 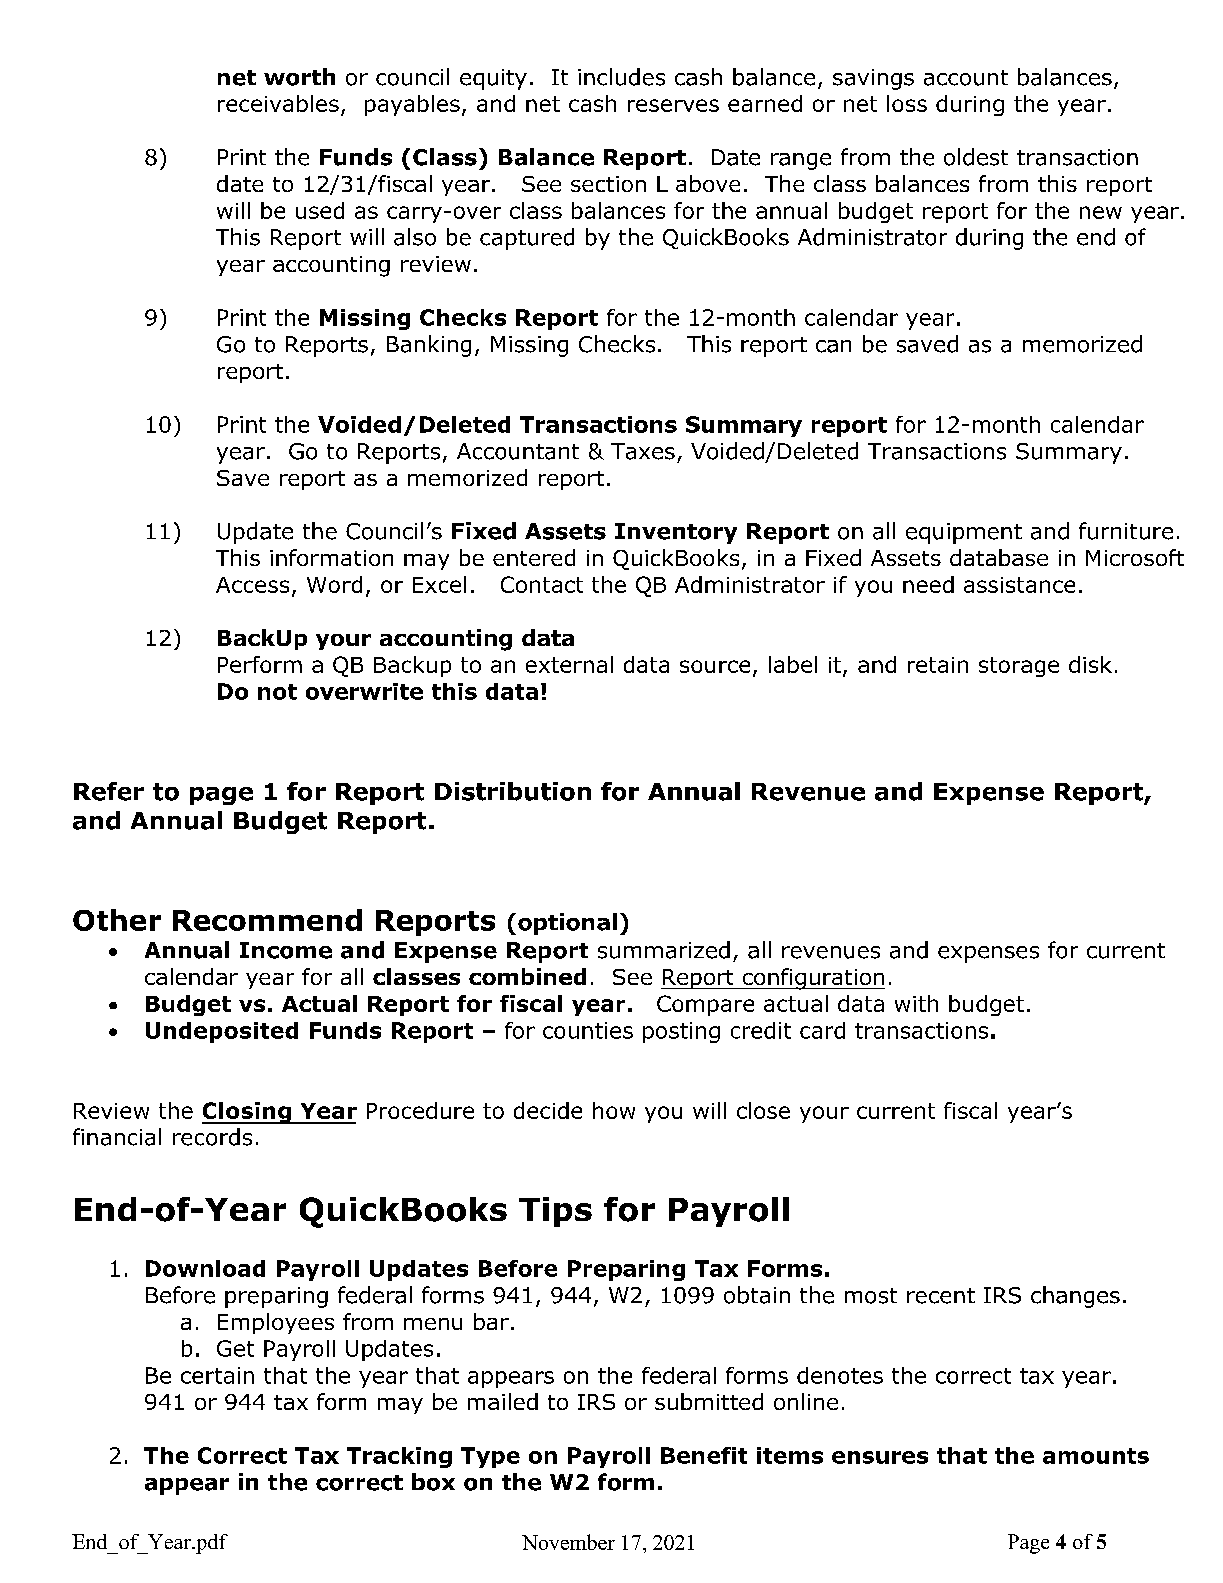 What do you see at coordinates (916, 1003) in the screenshot?
I see `with` at bounding box center [916, 1003].
